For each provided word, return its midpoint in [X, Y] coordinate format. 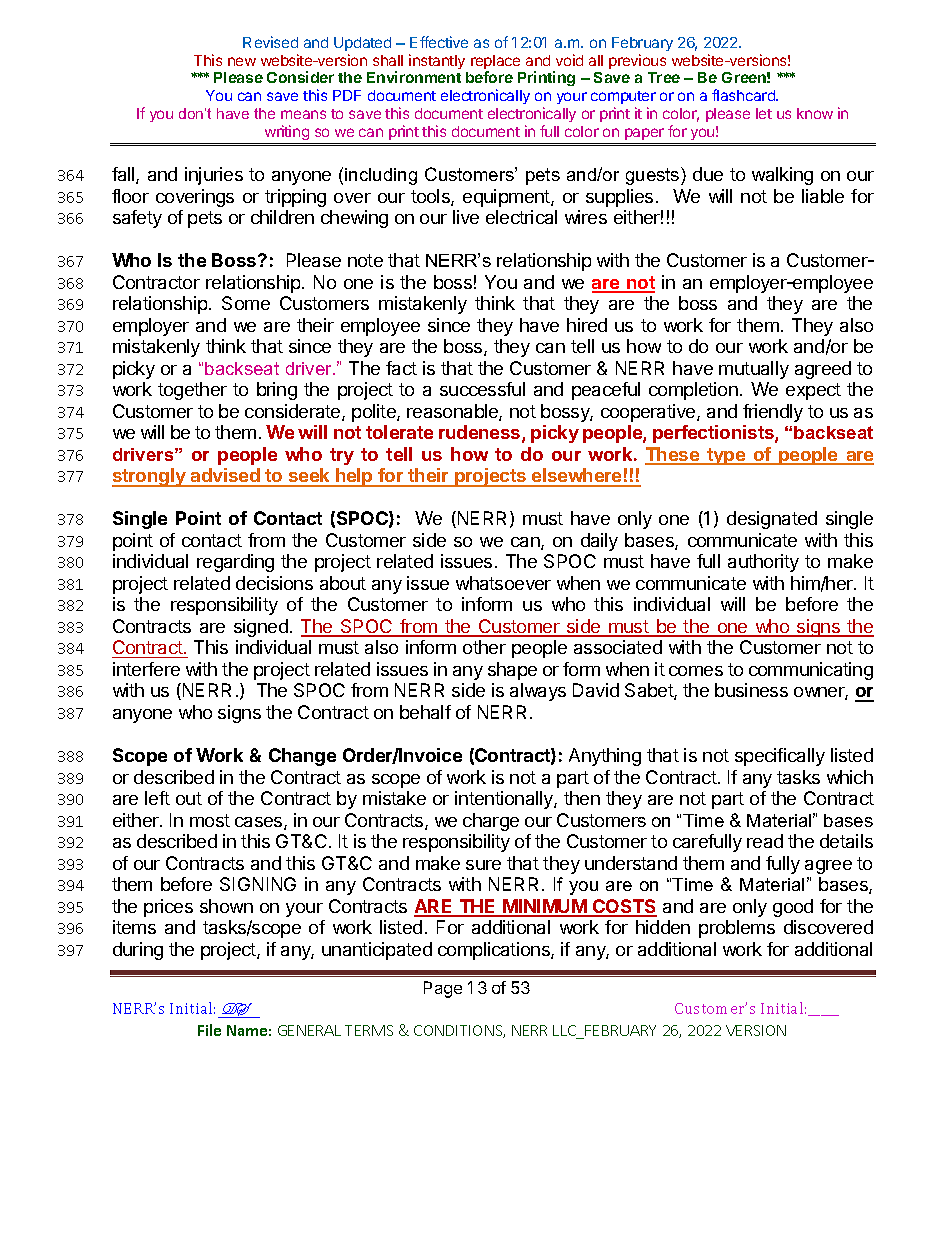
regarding [235, 563]
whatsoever [503, 583]
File [209, 1030]
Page [443, 989]
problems [737, 929]
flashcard [744, 95]
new [242, 61]
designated [772, 520]
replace [495, 63]
